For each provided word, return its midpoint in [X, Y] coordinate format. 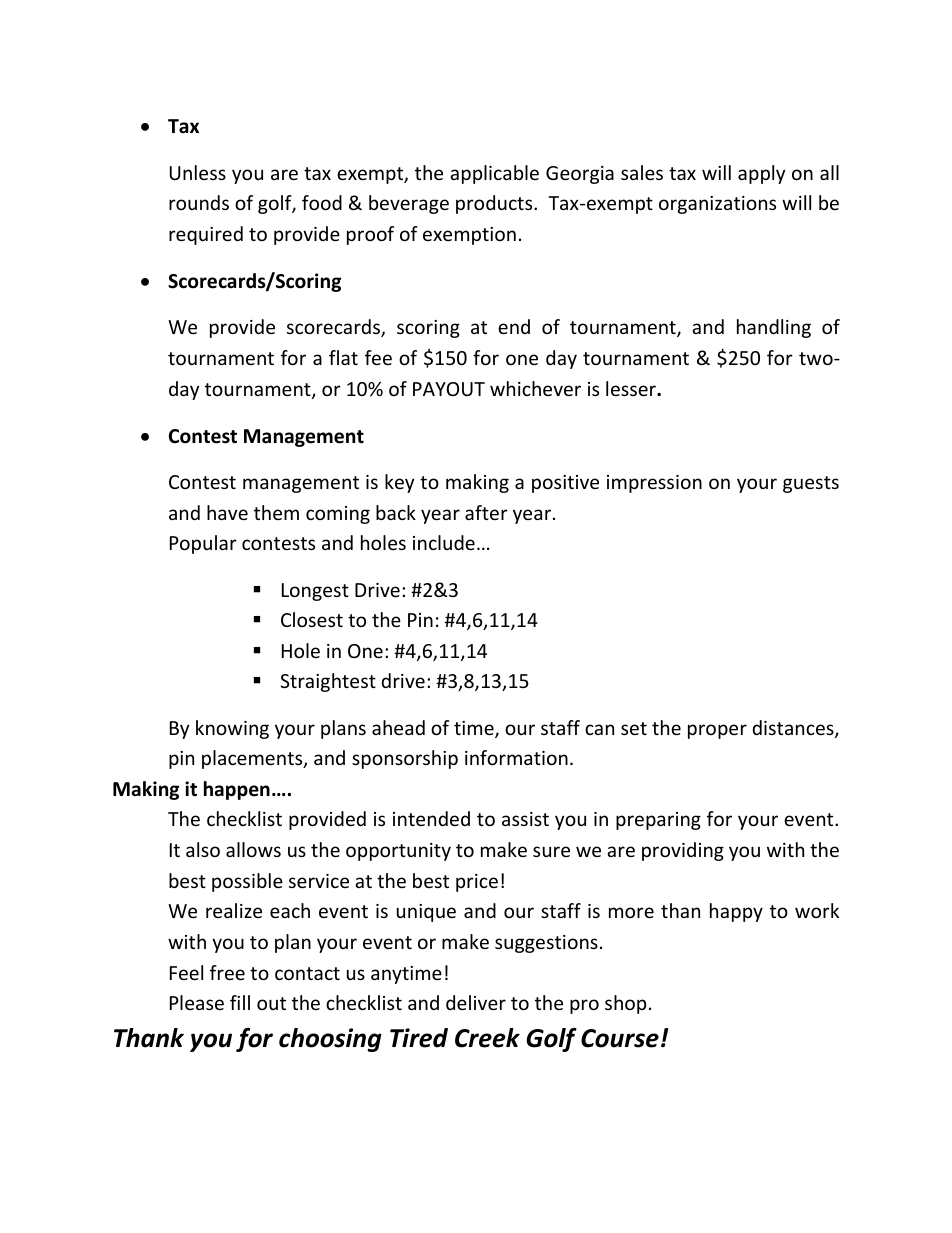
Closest [312, 619]
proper [717, 731]
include [444, 542]
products [495, 204]
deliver [476, 1002]
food [322, 202]
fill [240, 1002]
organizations [717, 205]
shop [625, 1004]
